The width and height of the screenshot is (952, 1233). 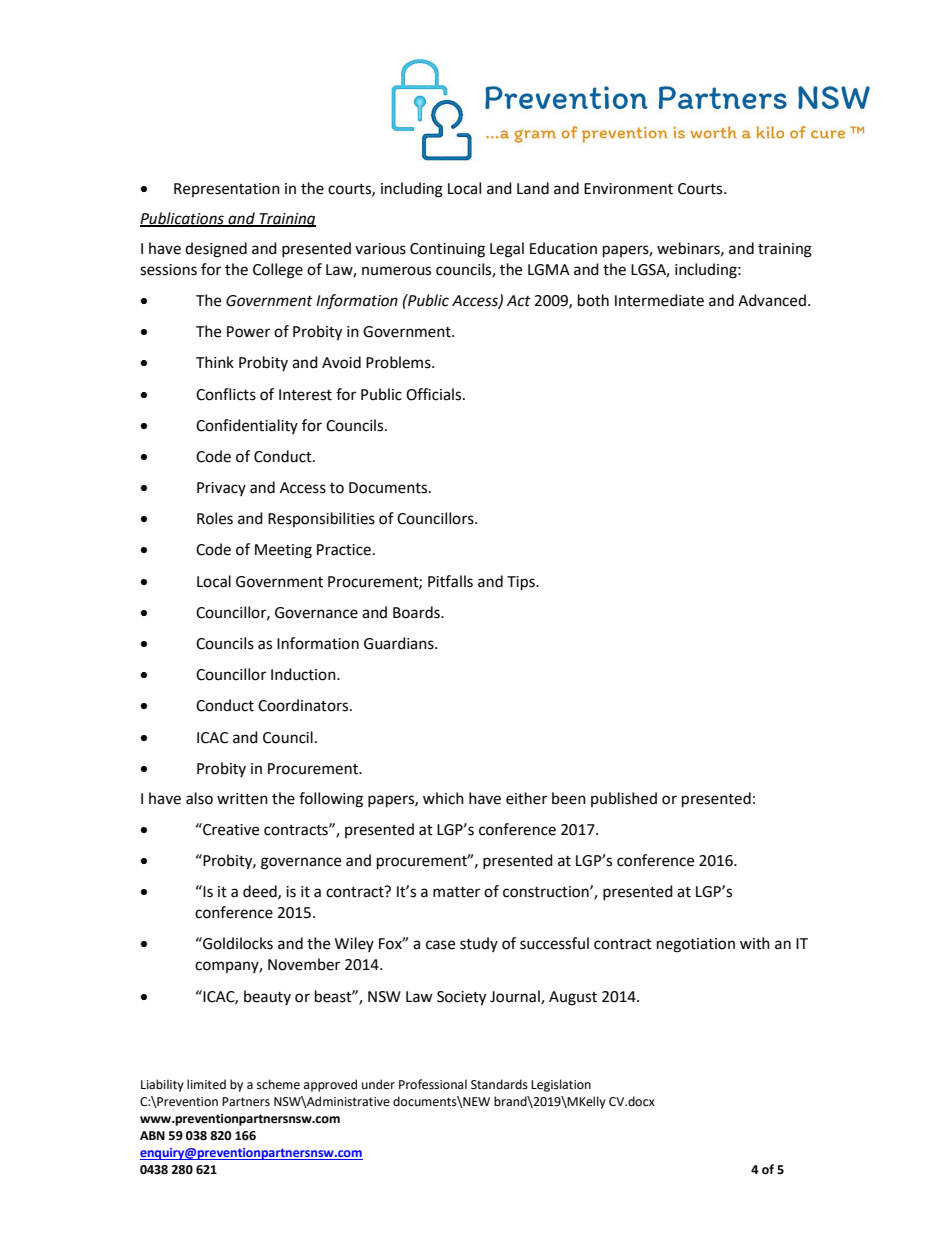 I want to click on Environment, so click(x=628, y=189).
